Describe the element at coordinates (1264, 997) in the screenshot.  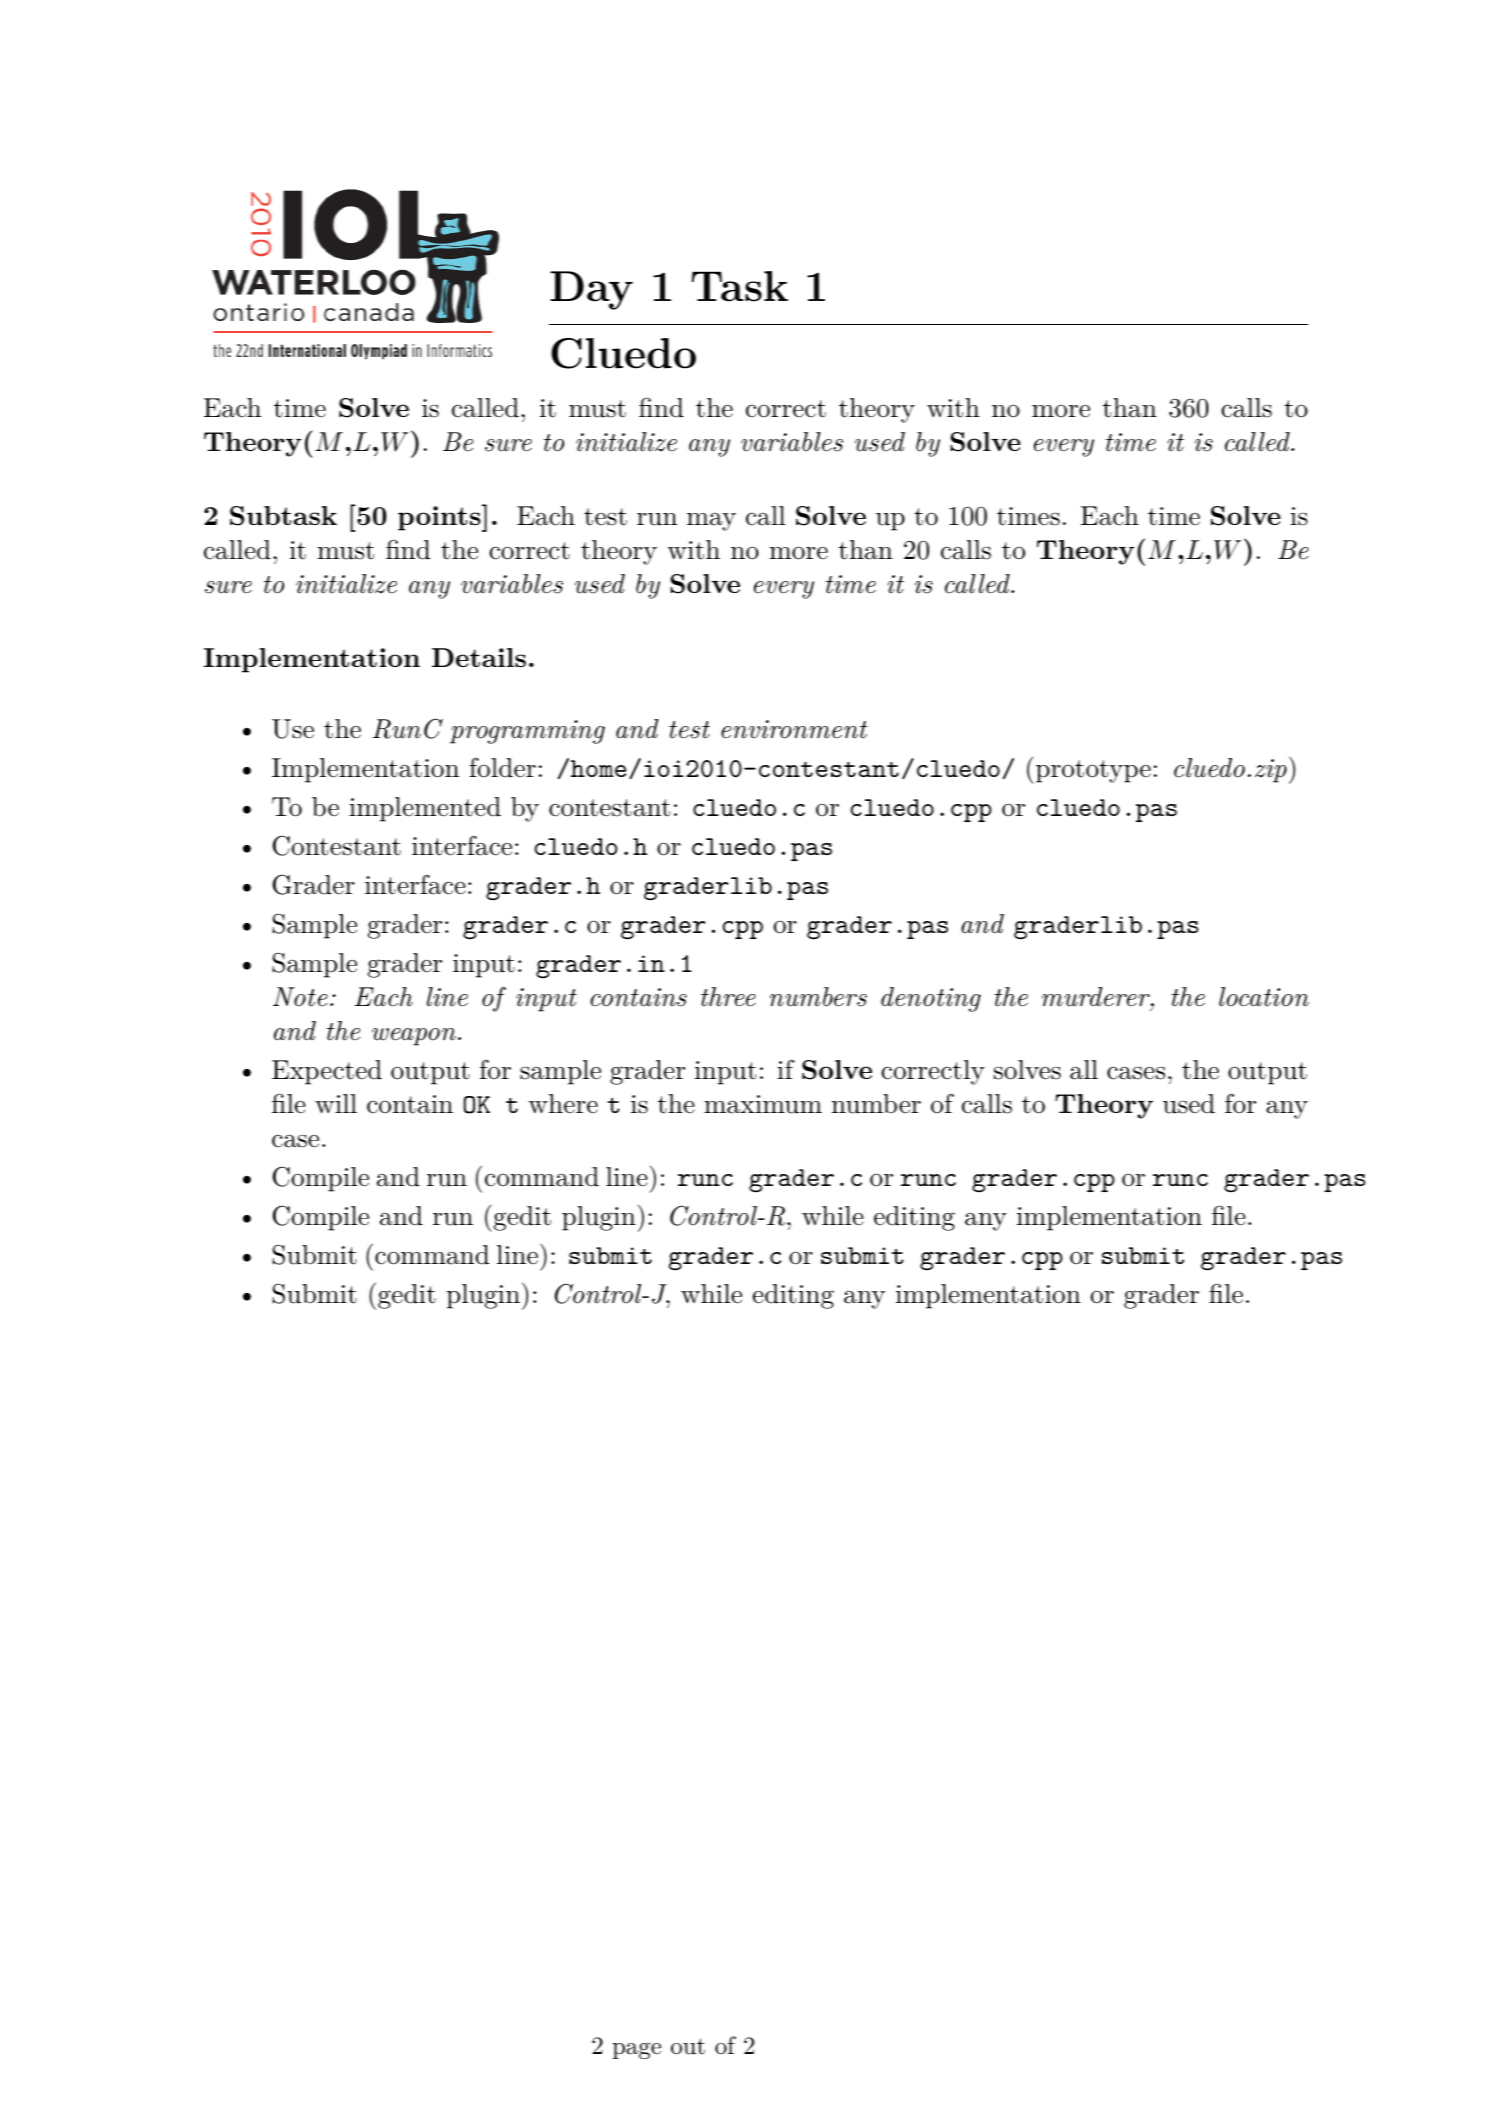
I see `location` at that location.
